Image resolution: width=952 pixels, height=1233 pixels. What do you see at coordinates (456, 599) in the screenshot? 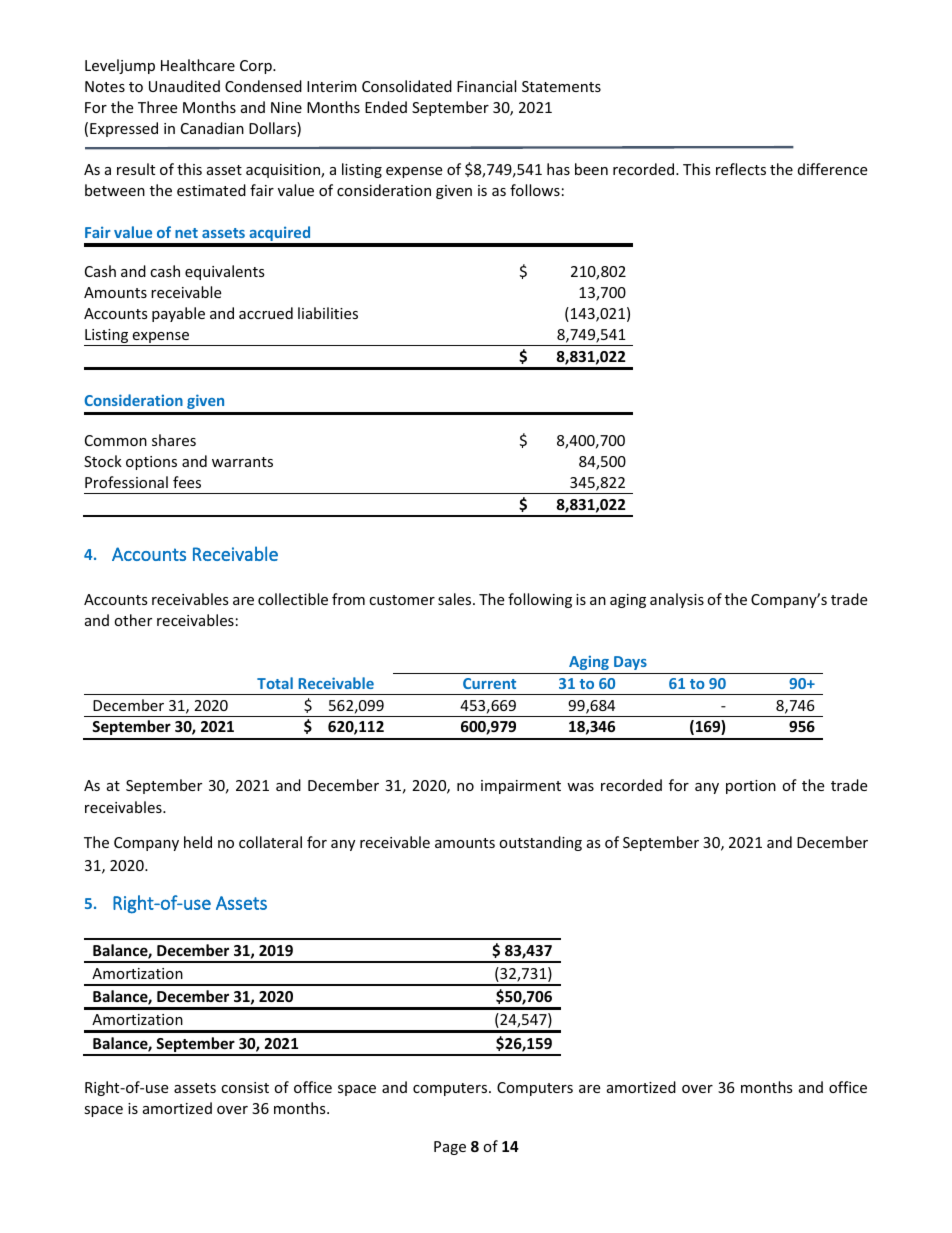
I see `sales` at bounding box center [456, 599].
